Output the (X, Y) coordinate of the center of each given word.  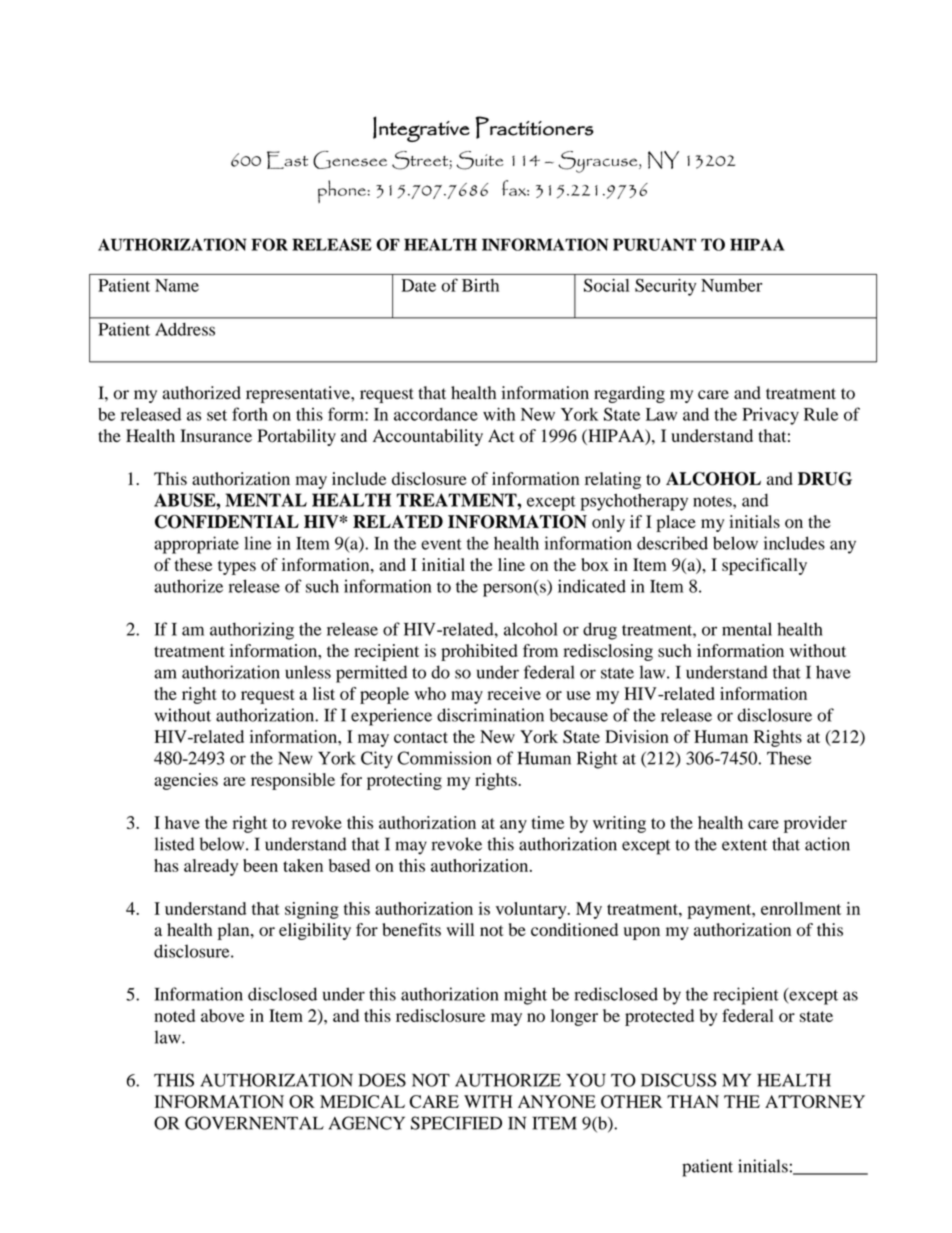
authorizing (252, 631)
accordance (436, 414)
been (260, 865)
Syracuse (599, 162)
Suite (479, 160)
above (222, 1015)
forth (250, 414)
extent (744, 845)
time (548, 822)
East (287, 160)
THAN (693, 1101)
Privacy (770, 416)
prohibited (479, 652)
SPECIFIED (456, 1123)
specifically (764, 566)
